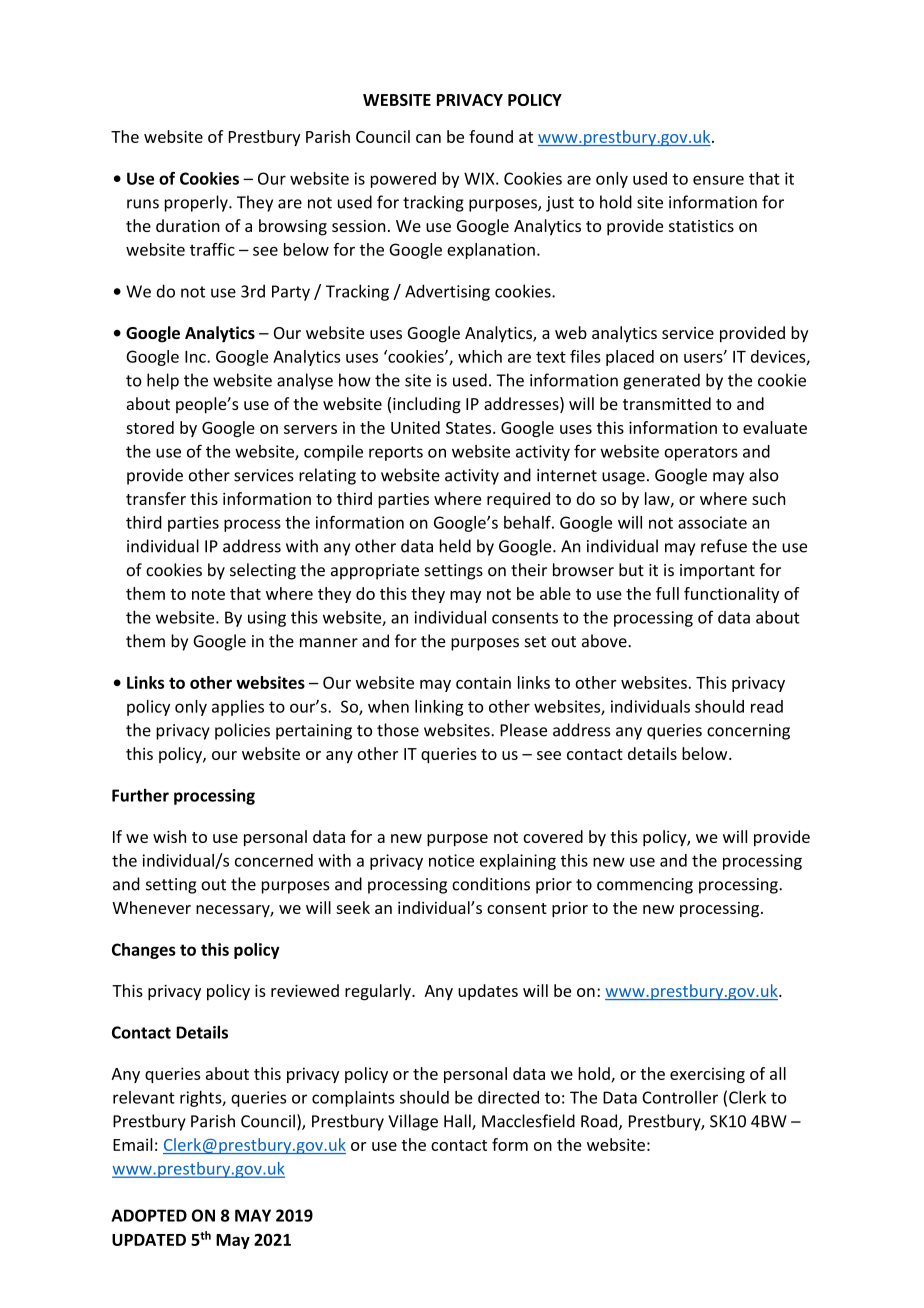 The width and height of the screenshot is (924, 1308). What do you see at coordinates (488, 992) in the screenshot?
I see `updates` at bounding box center [488, 992].
